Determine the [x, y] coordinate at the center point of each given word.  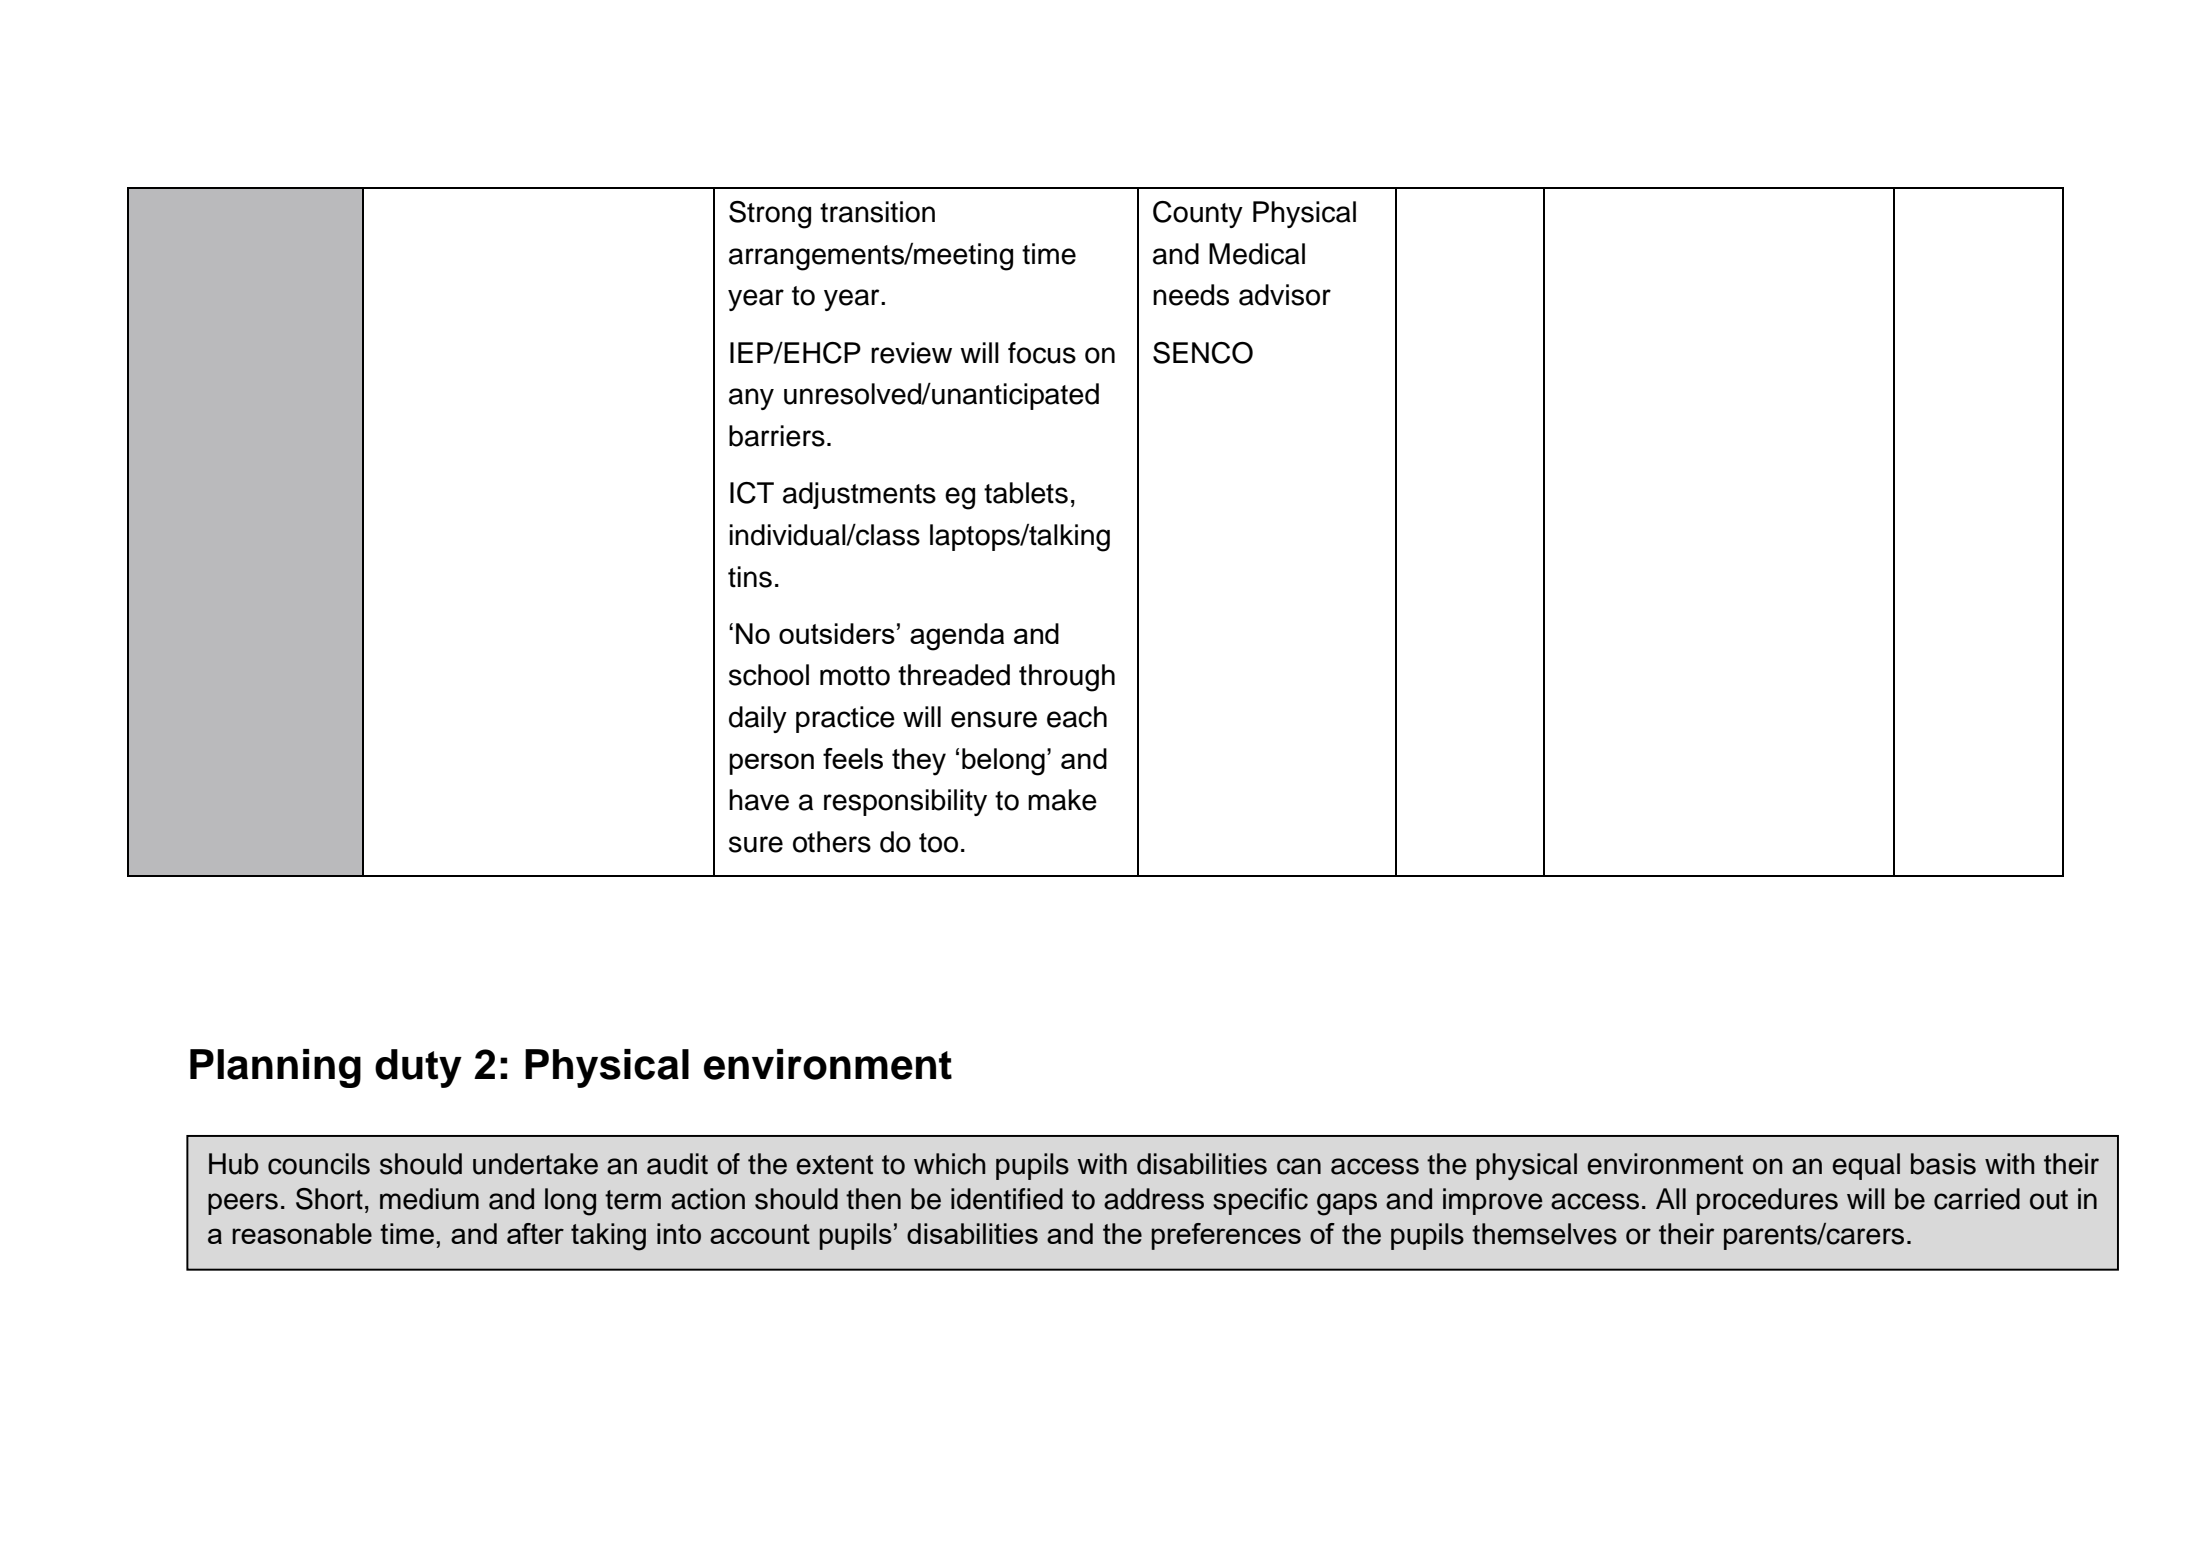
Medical [1257, 254]
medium [429, 1199]
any [751, 399]
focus [1042, 353]
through [1067, 678]
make [1062, 800]
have [759, 800]
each [1077, 717]
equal [1866, 1166]
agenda [957, 637]
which [949, 1164]
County [1198, 214]
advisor [1285, 295]
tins [750, 577]
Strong [770, 215]
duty [418, 1068]
